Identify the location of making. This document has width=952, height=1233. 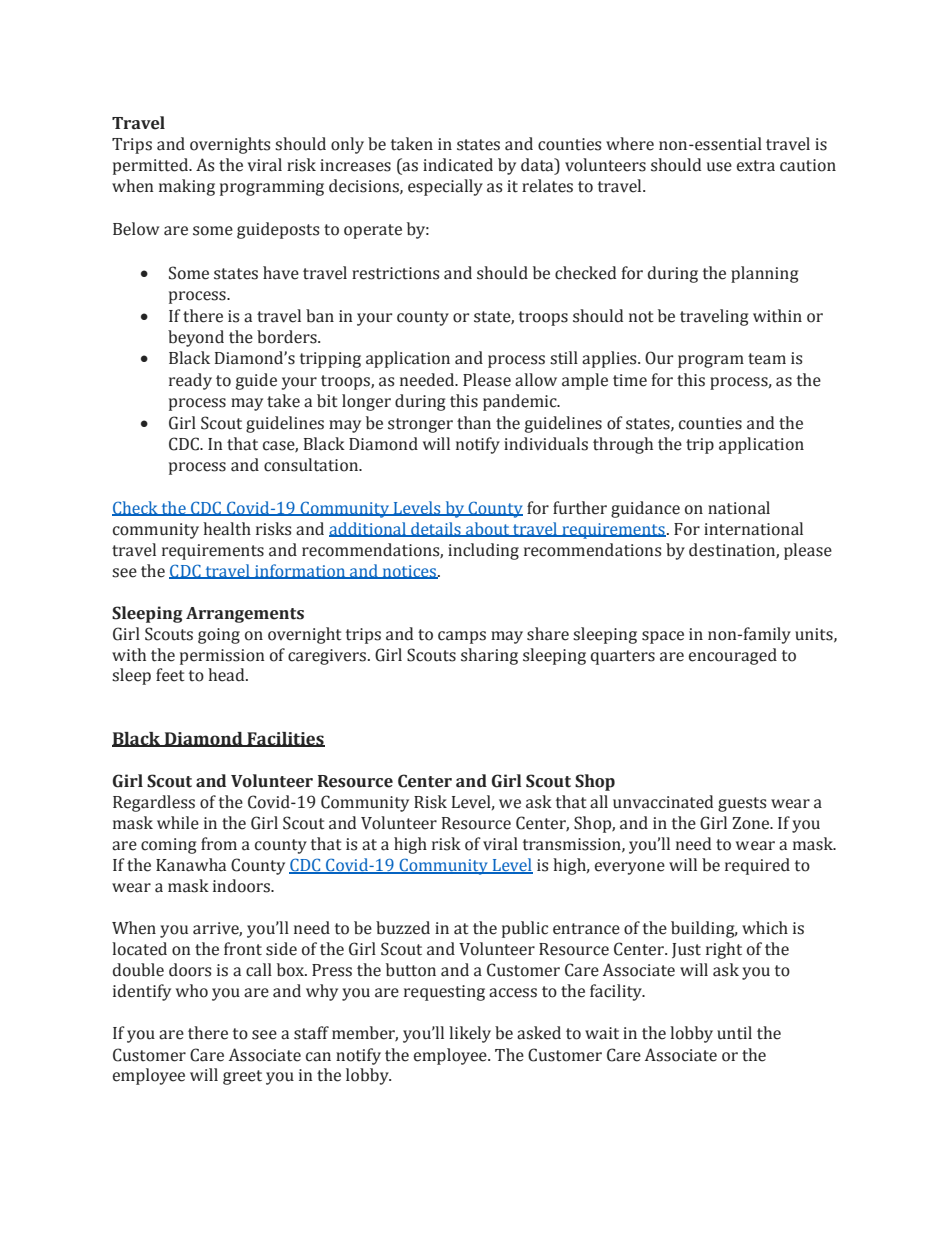
(187, 187).
